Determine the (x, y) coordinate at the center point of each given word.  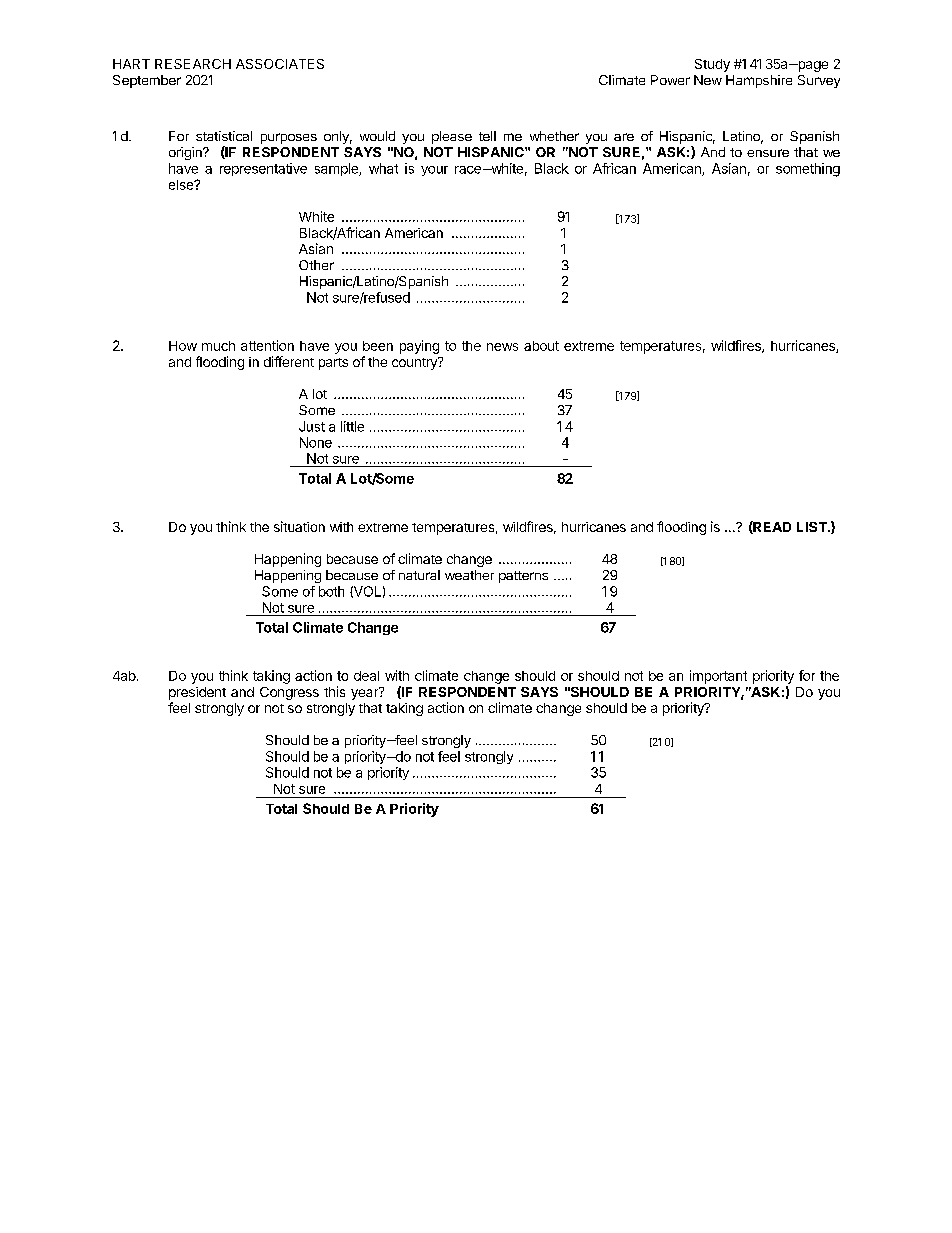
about (541, 346)
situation (299, 526)
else (182, 185)
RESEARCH (193, 64)
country (415, 363)
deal (366, 676)
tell (487, 136)
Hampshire (759, 81)
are (624, 137)
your (434, 171)
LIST (813, 527)
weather (469, 575)
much (218, 346)
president (197, 693)
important (718, 677)
